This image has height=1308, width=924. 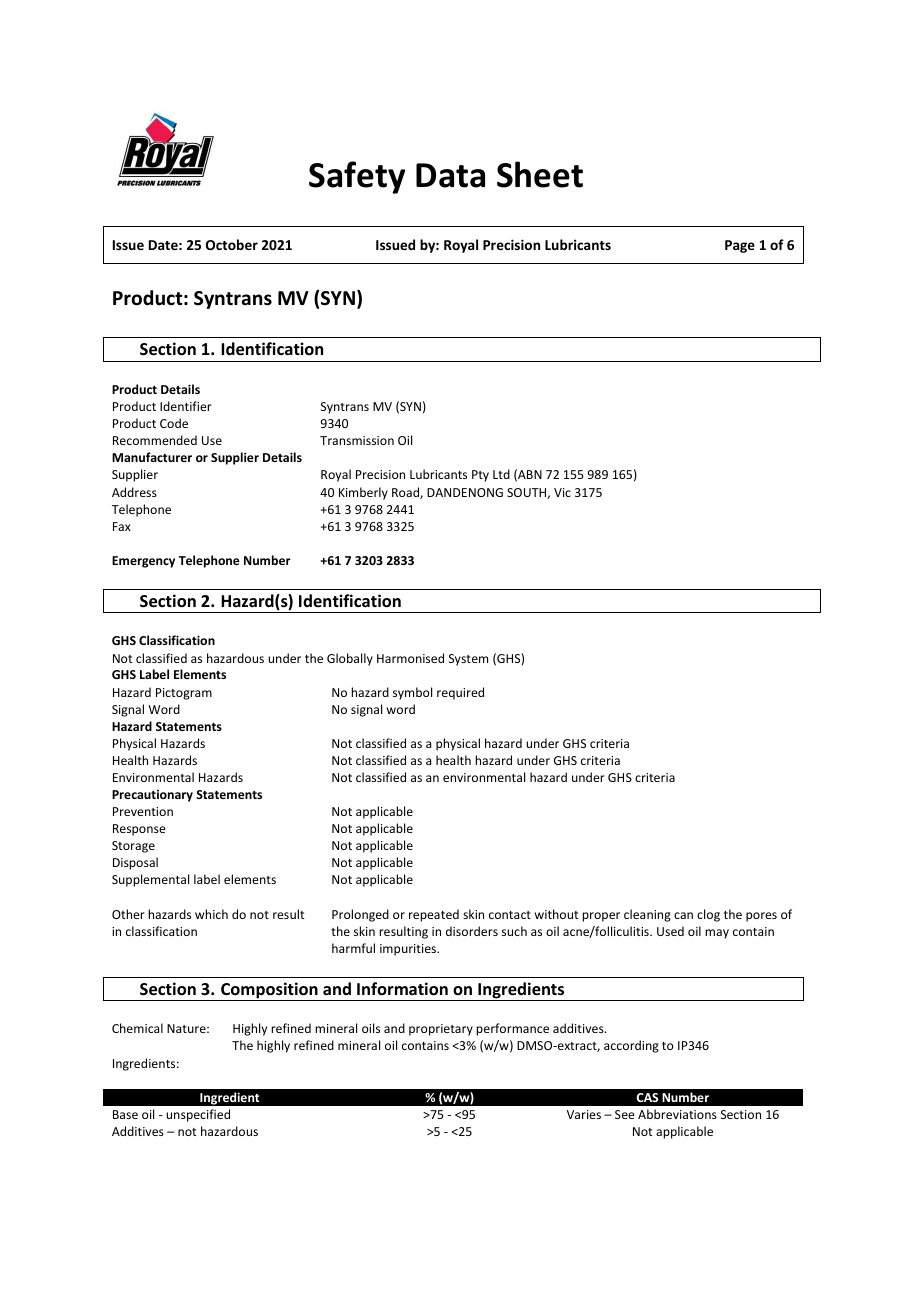 I want to click on Address, so click(x=134, y=492).
